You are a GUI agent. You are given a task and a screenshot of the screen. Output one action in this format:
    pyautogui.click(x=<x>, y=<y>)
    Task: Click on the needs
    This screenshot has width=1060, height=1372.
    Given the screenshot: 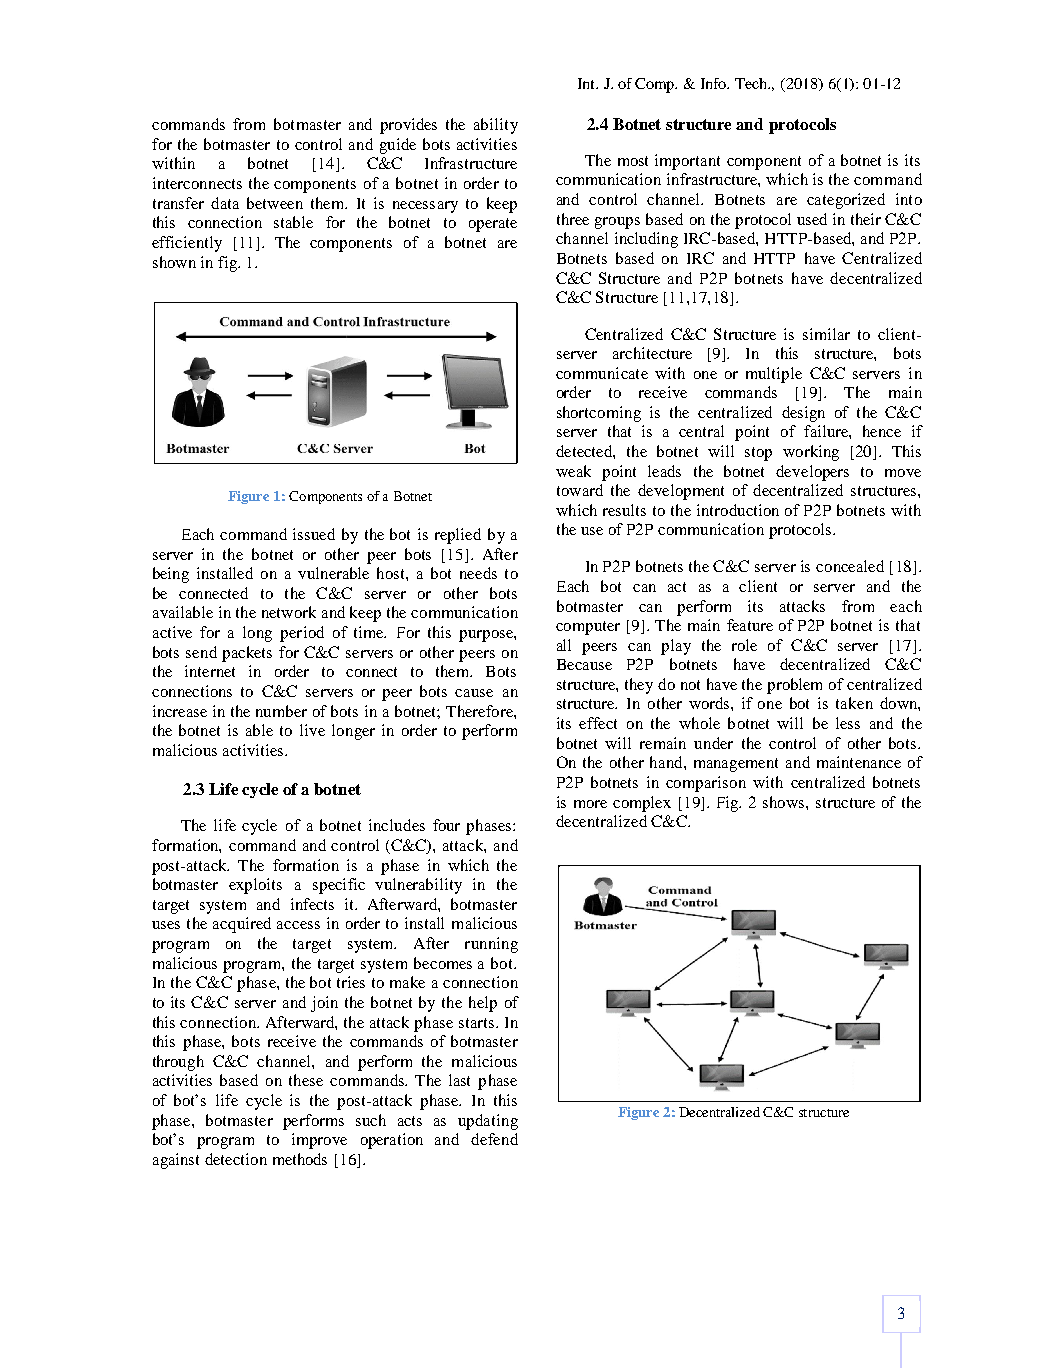 What is the action you would take?
    pyautogui.click(x=478, y=573)
